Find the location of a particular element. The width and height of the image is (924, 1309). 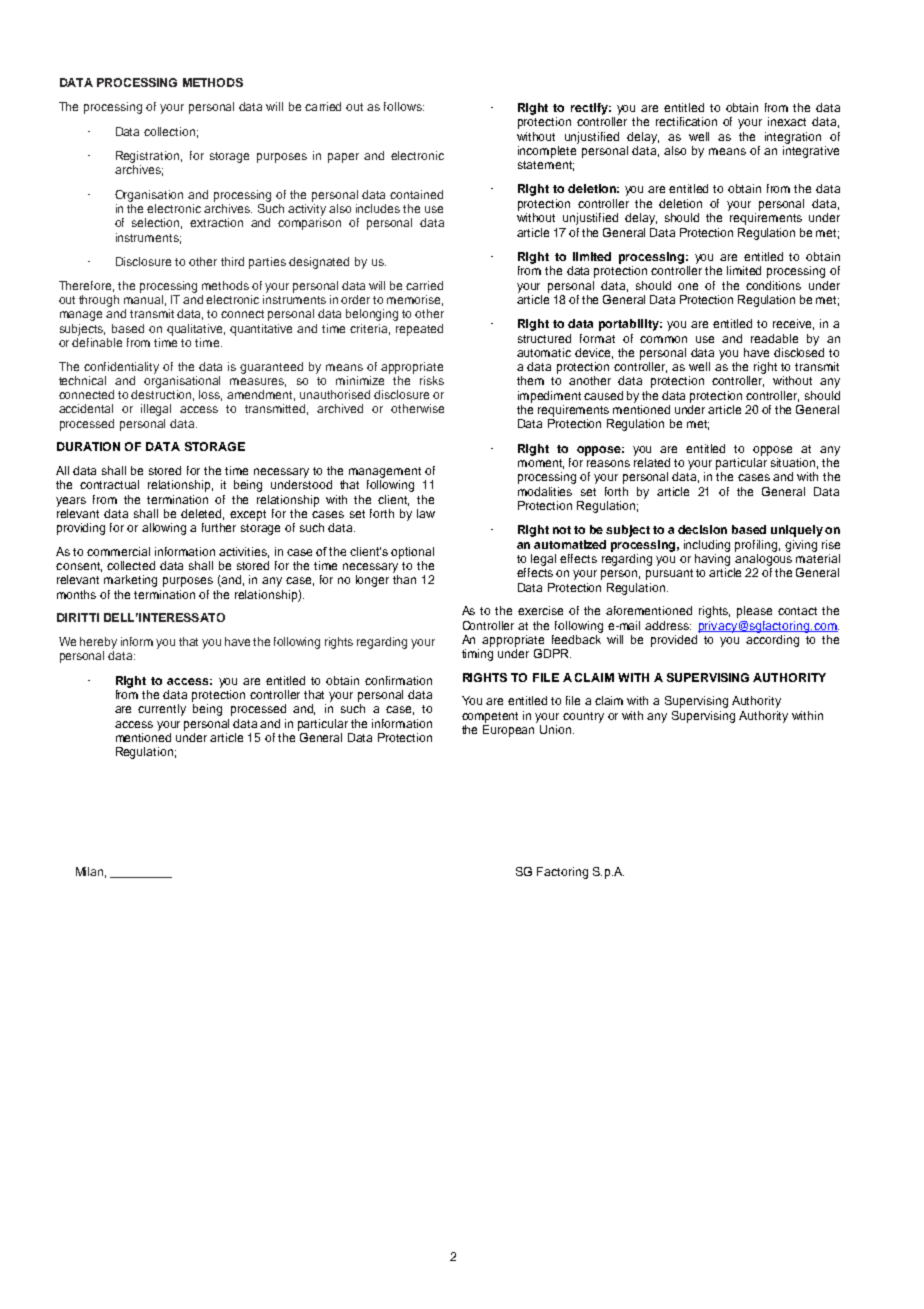

conditions is located at coordinates (773, 285).
